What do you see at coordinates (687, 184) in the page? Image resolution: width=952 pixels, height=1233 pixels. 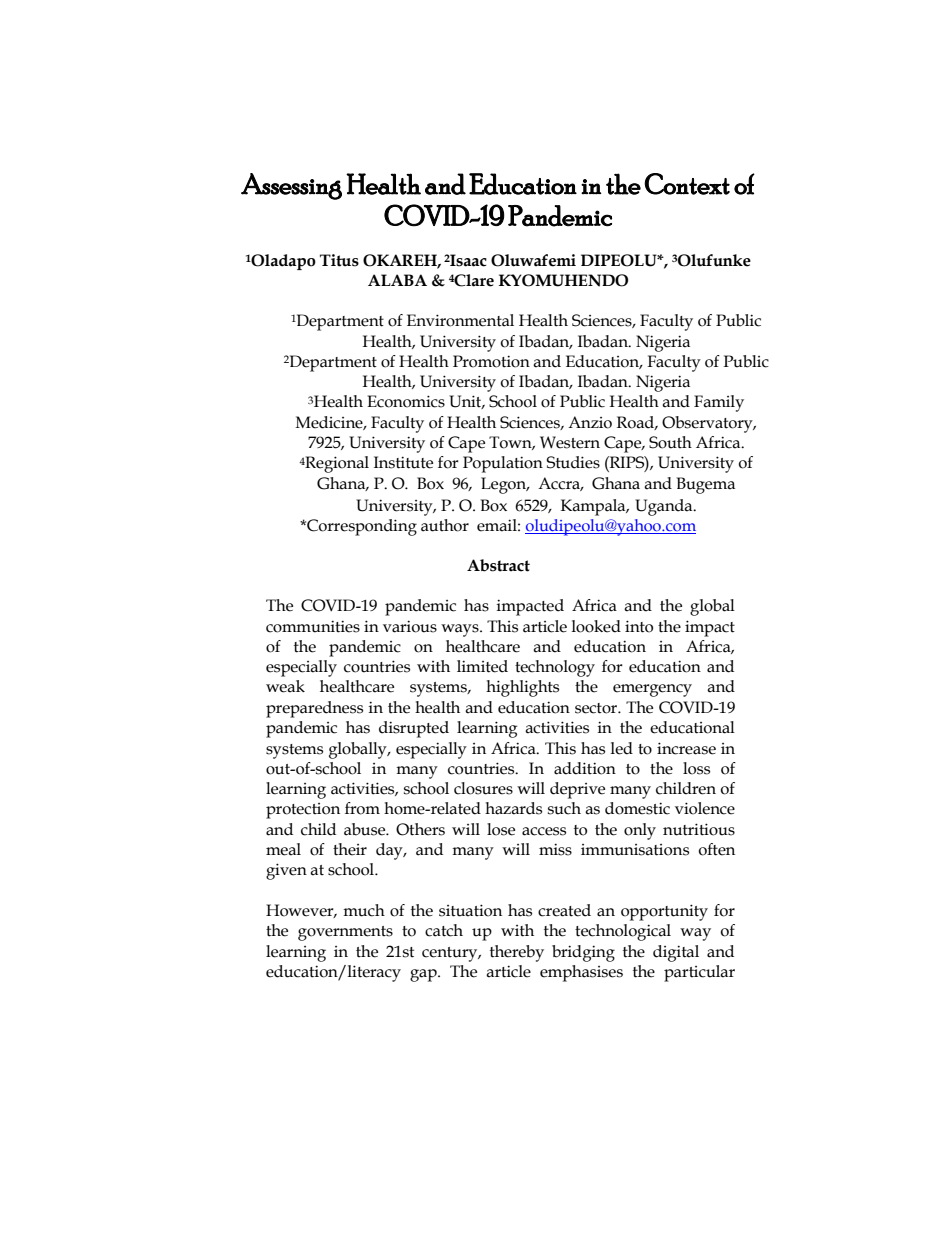 I see `Context` at bounding box center [687, 184].
